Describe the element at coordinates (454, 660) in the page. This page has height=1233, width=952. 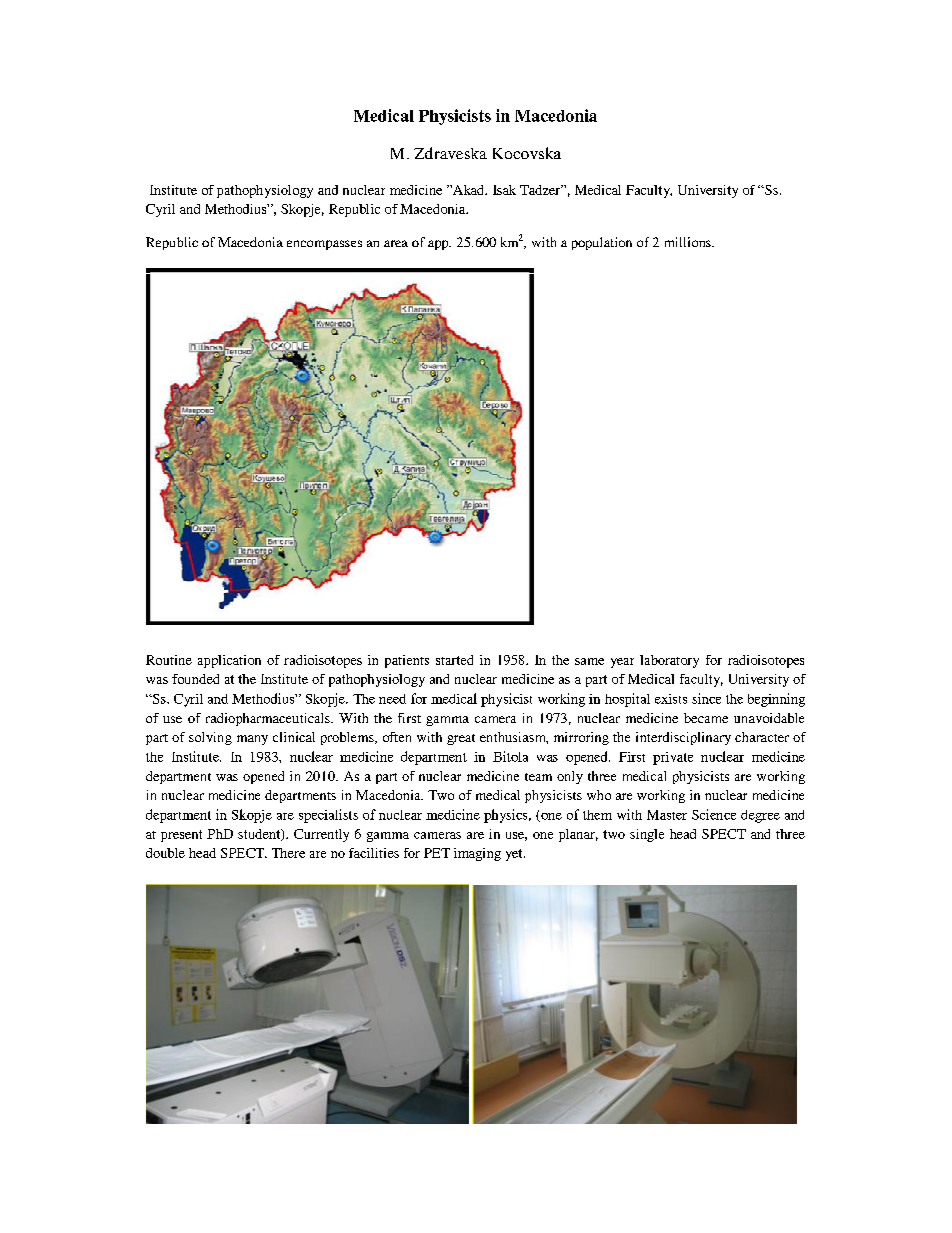
I see `started` at that location.
